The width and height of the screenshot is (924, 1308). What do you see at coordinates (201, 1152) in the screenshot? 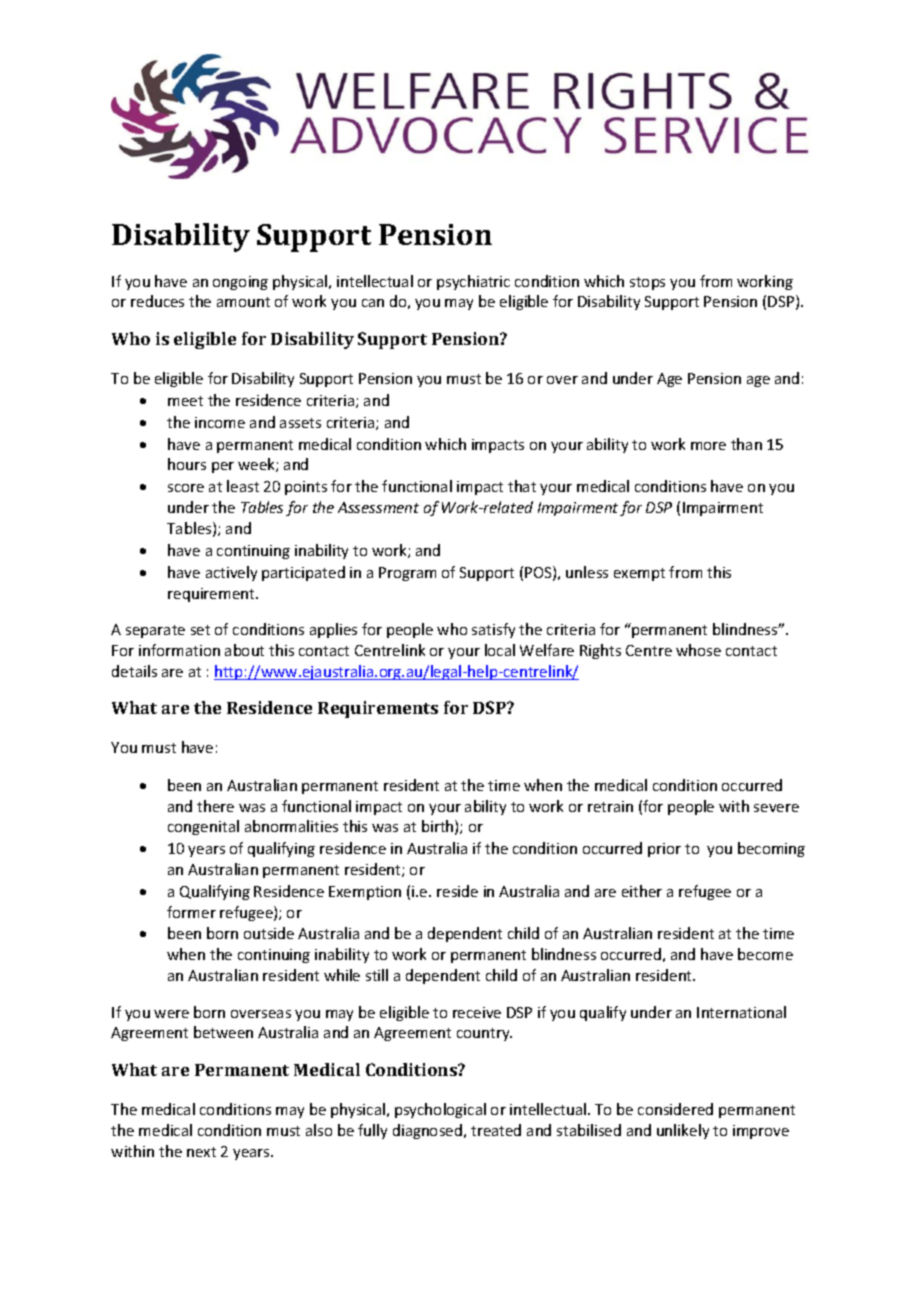
I see `next` at bounding box center [201, 1152].
